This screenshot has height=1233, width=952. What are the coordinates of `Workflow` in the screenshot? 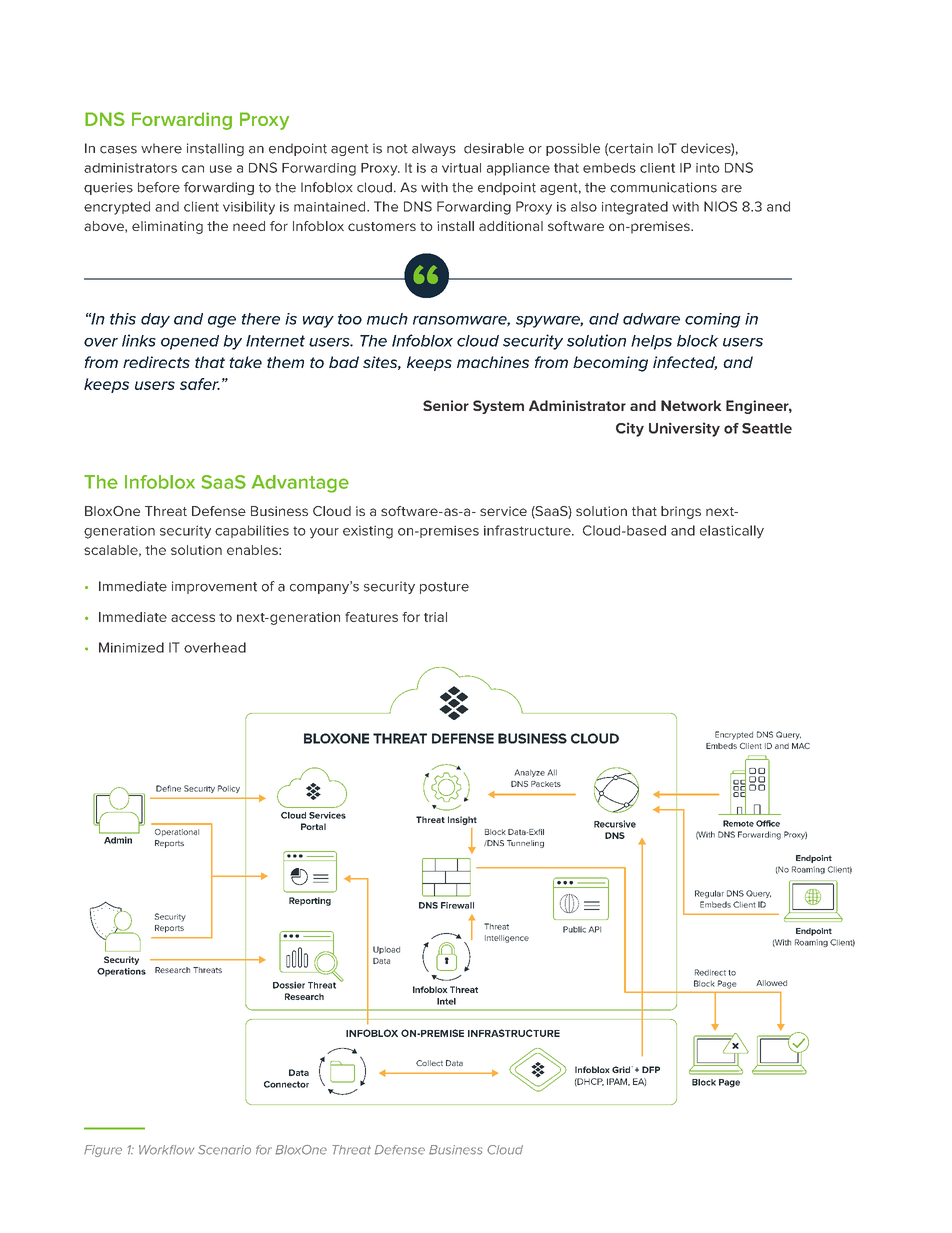 It's located at (166, 1150).
